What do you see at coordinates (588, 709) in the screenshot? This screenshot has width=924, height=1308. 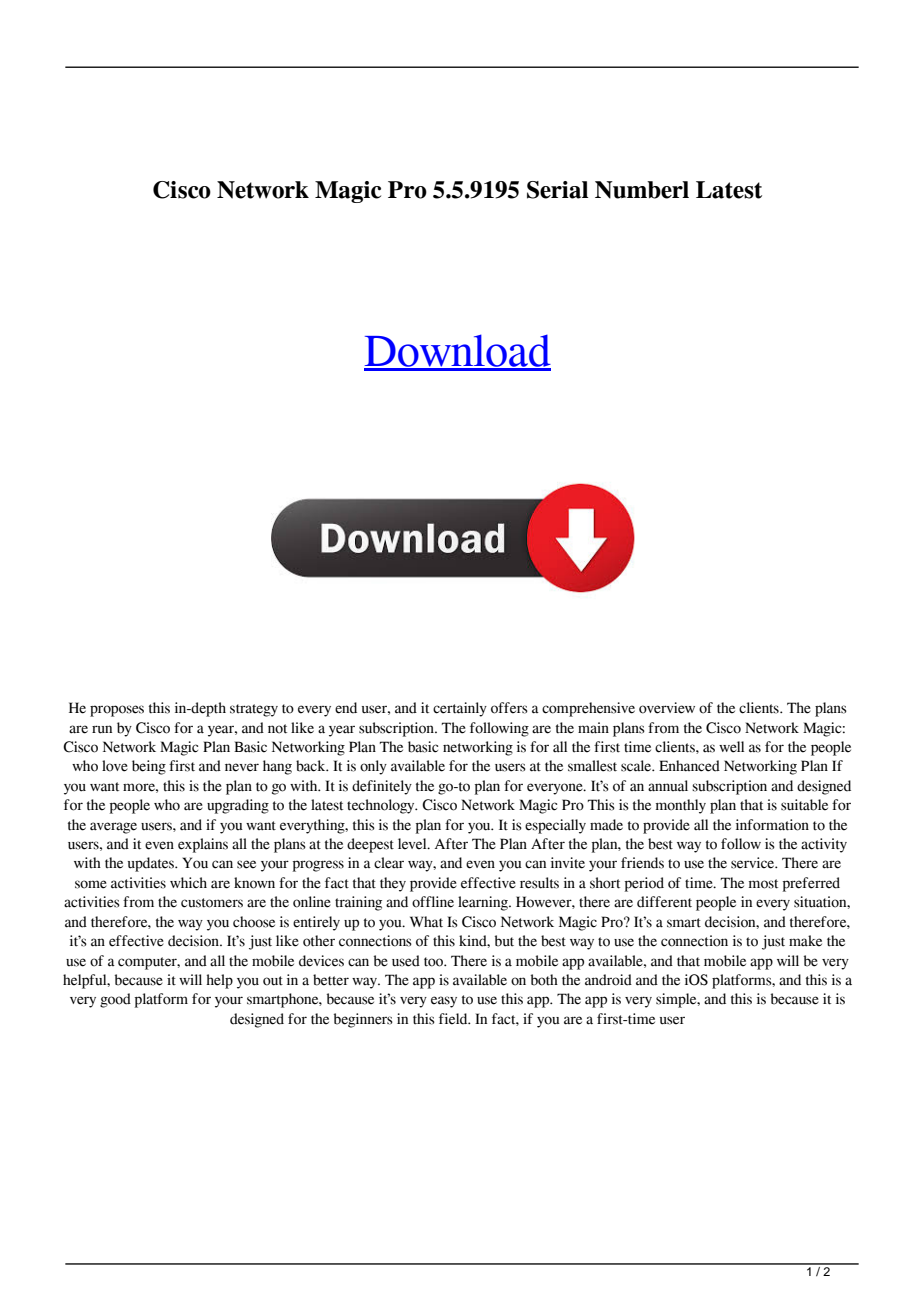 I see `comprehensive` at bounding box center [588, 709].
